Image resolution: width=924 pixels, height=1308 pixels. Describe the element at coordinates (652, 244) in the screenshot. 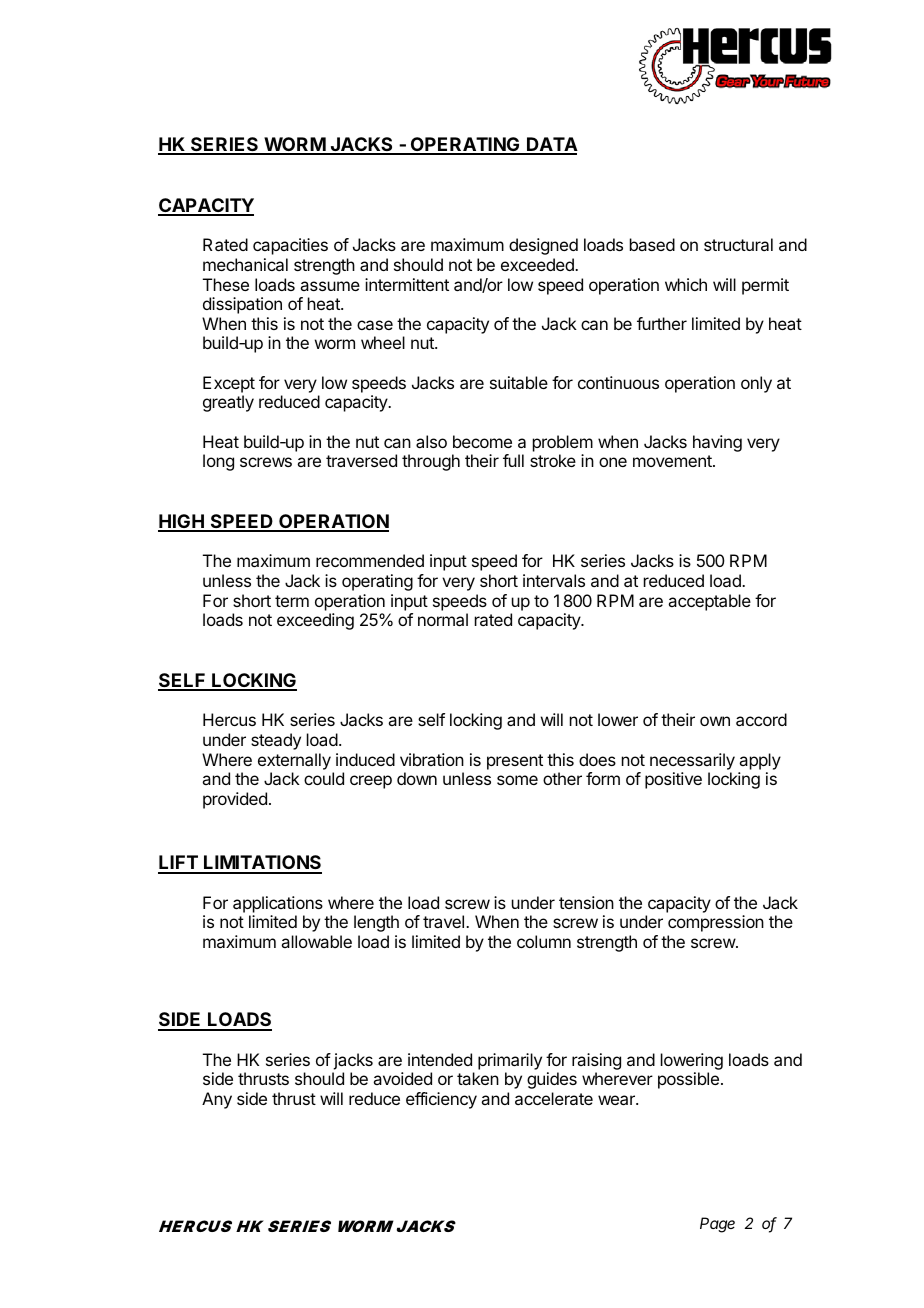

I see `based` at that location.
